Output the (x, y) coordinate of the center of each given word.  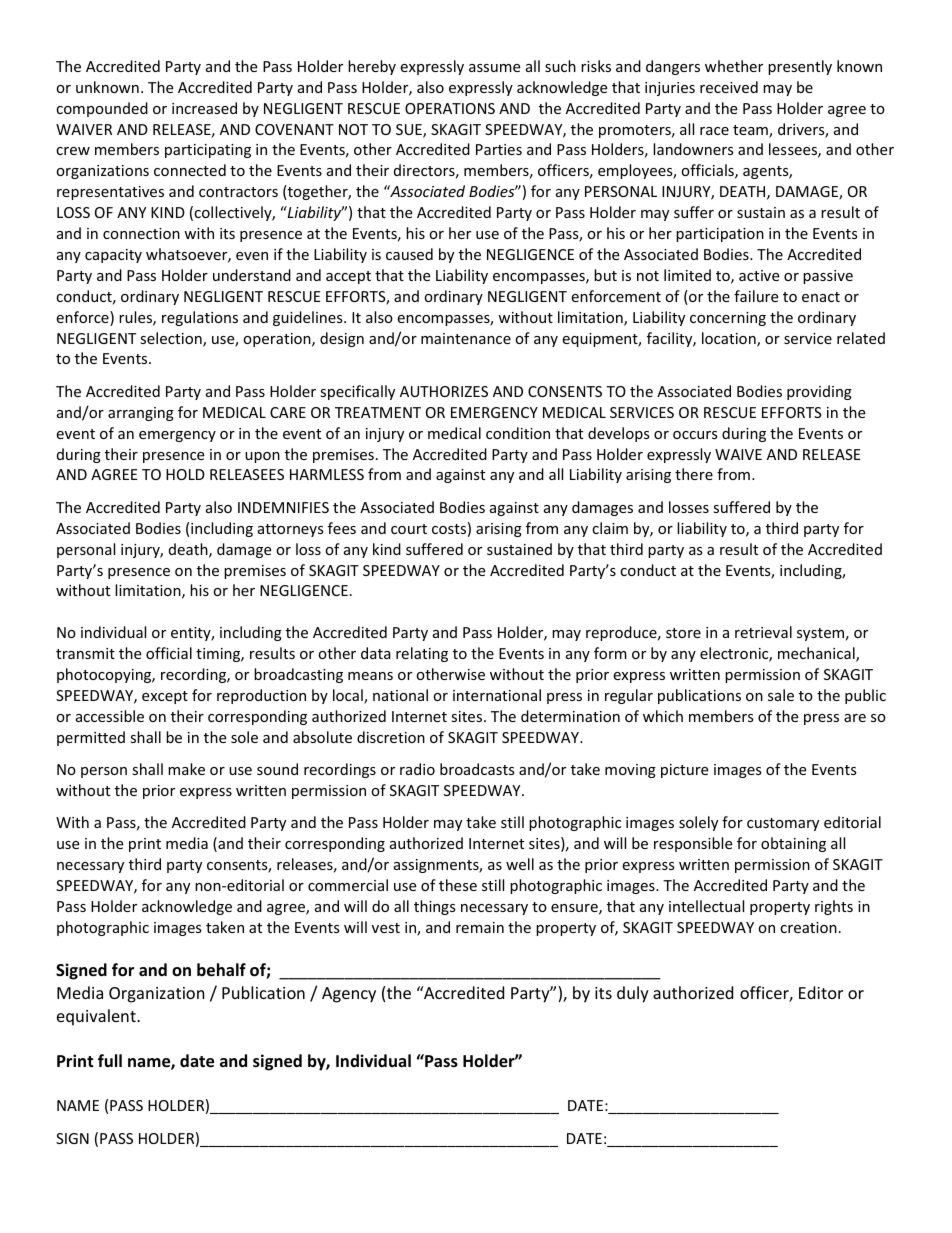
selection (172, 339)
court (409, 529)
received (729, 87)
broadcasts (477, 769)
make (186, 769)
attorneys (291, 530)
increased (204, 108)
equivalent (97, 1017)
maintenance (466, 338)
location (730, 339)
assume (494, 68)
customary (783, 824)
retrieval (763, 632)
